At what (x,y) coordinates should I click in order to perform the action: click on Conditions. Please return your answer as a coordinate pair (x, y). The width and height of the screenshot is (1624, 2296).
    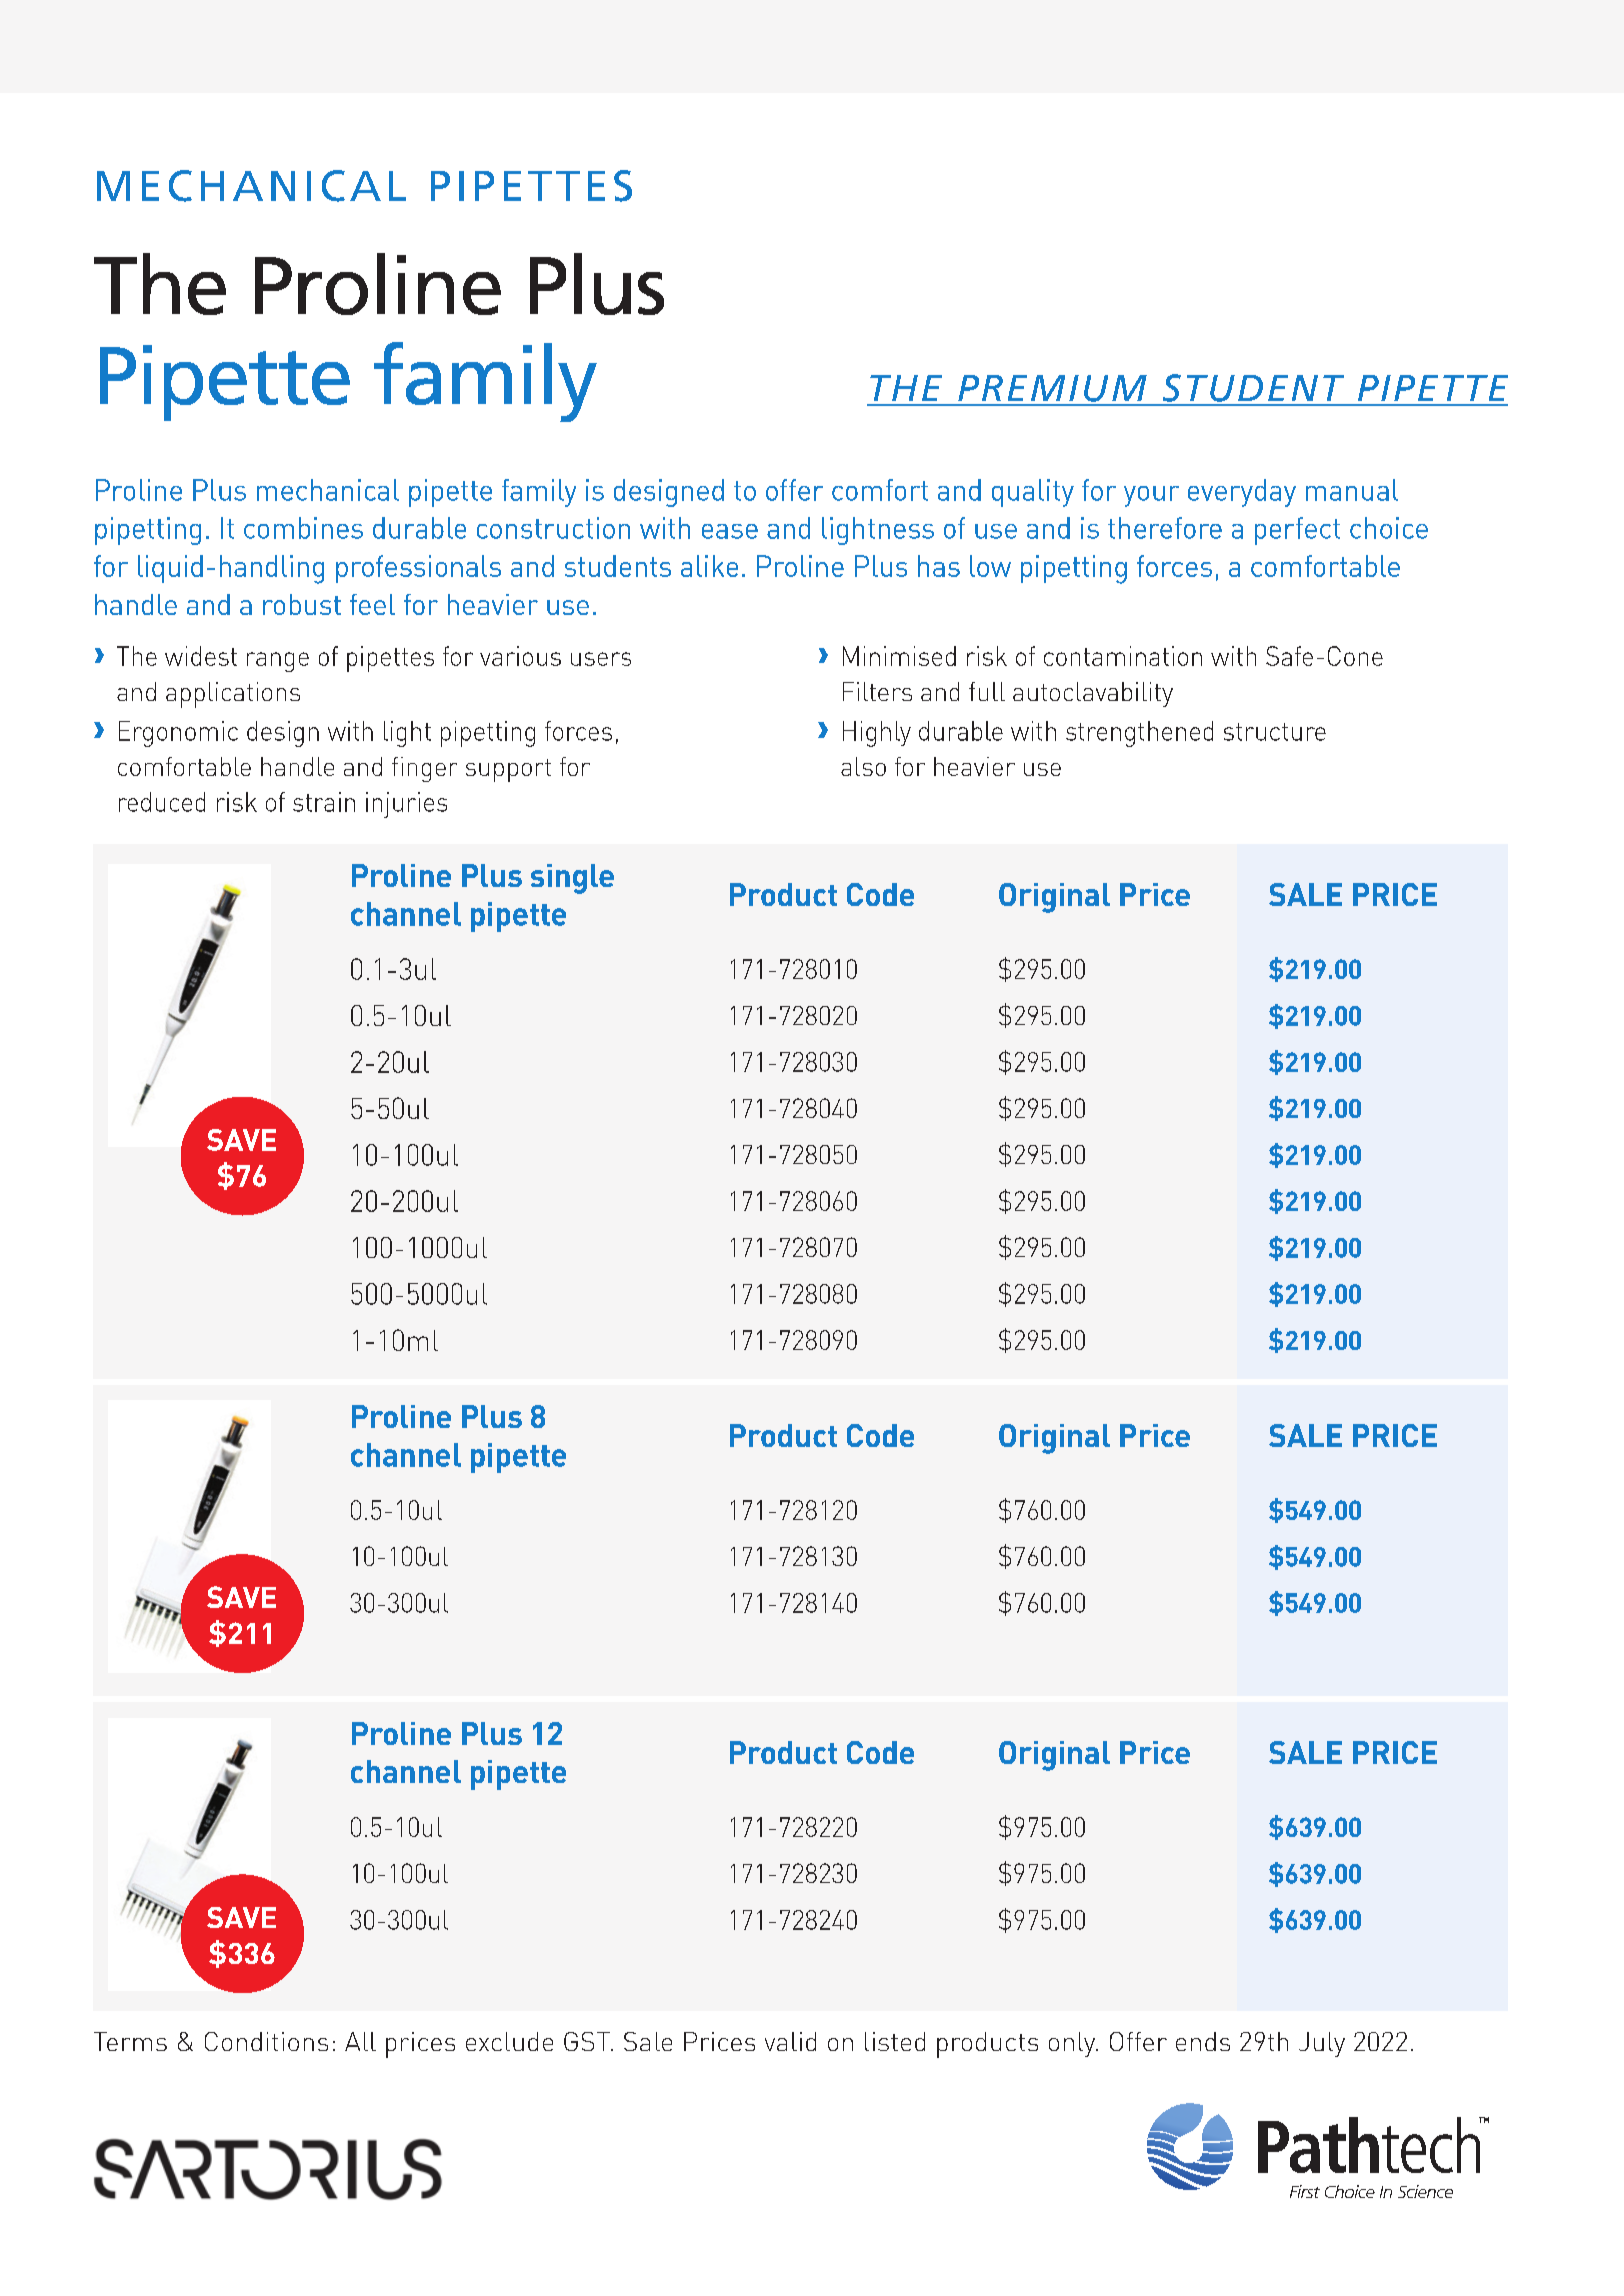
    Looking at the image, I should click on (266, 2041).
